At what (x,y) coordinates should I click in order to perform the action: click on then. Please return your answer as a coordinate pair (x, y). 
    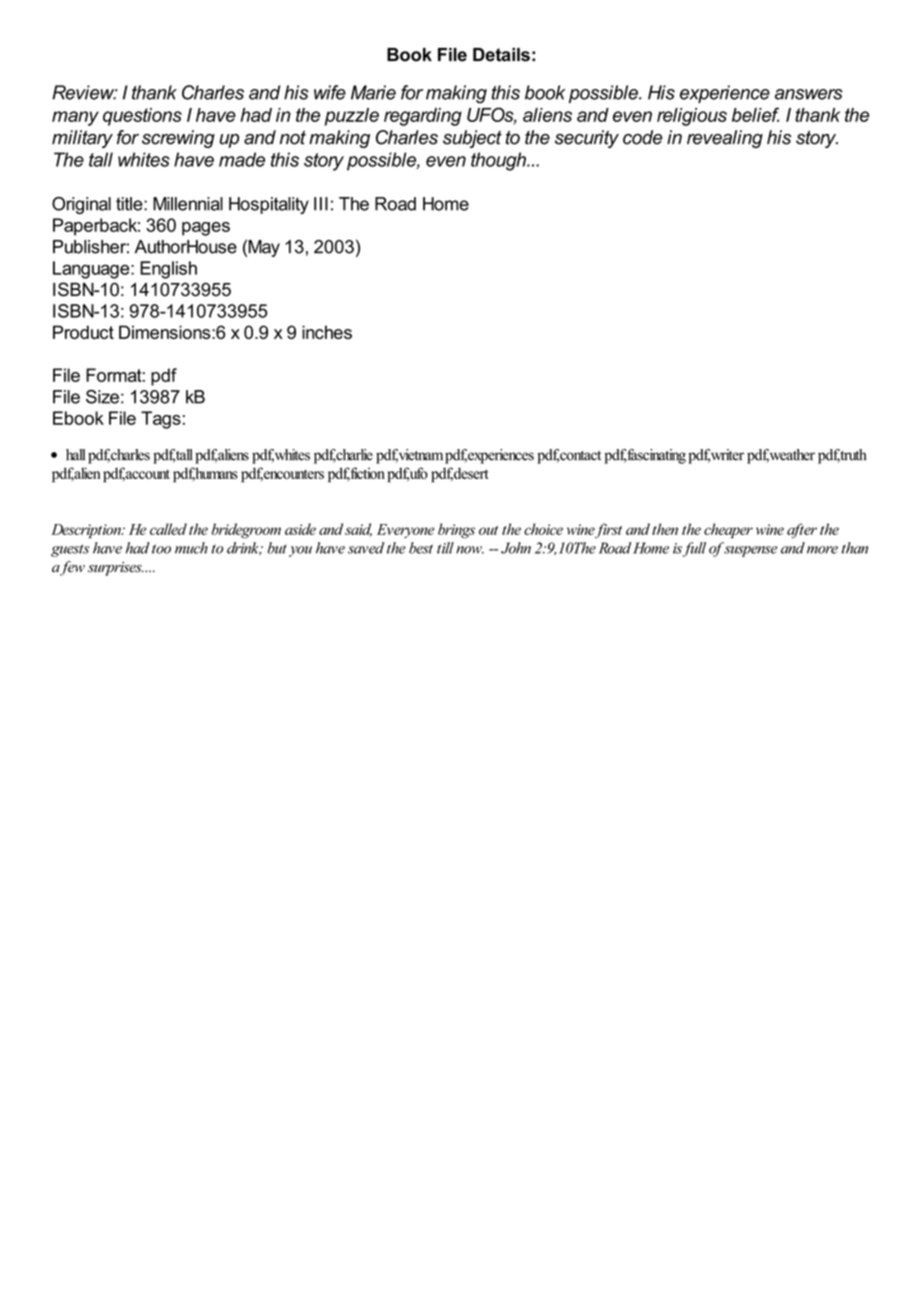
    Looking at the image, I should click on (665, 529).
